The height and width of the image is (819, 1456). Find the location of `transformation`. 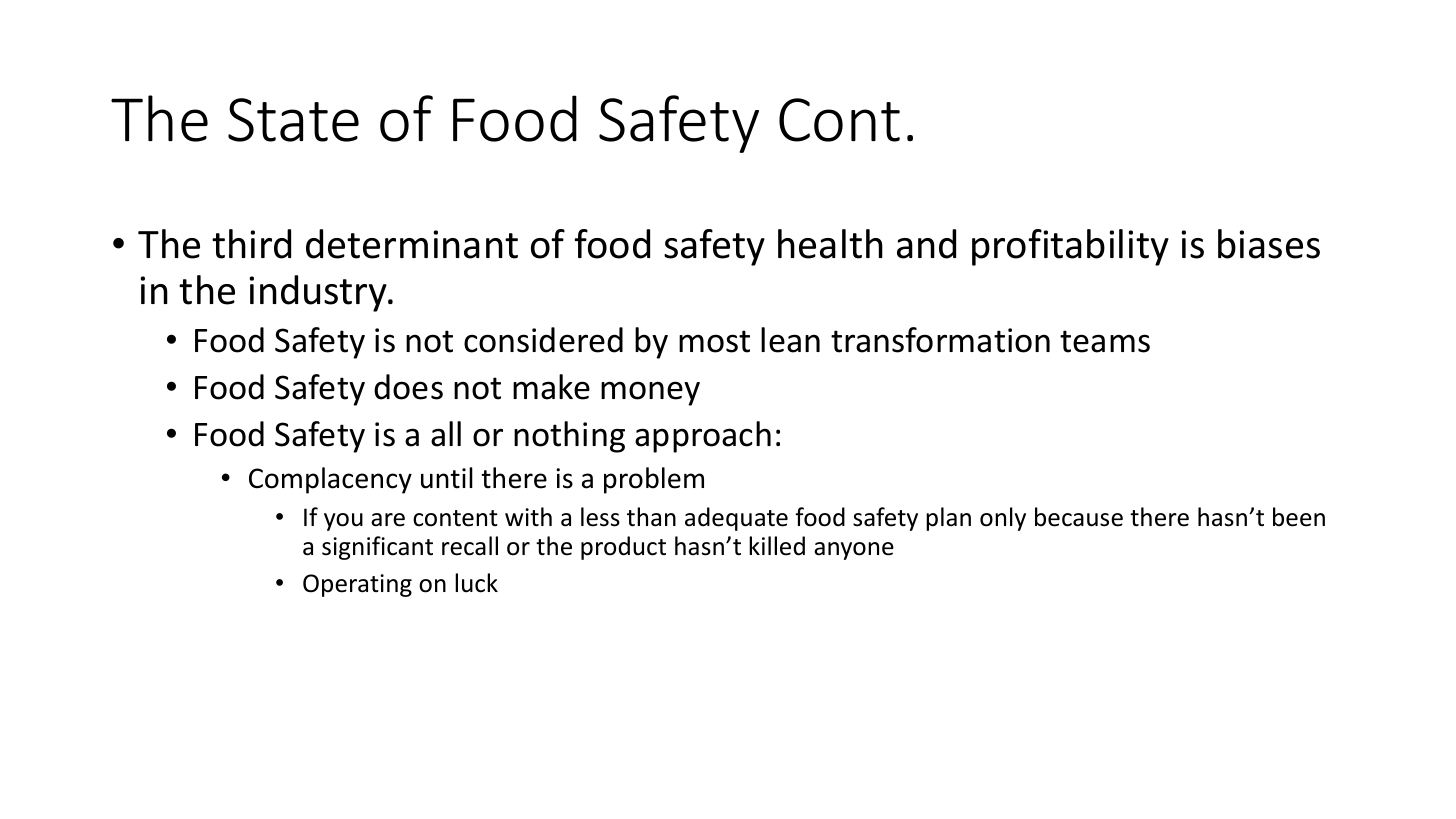

transformation is located at coordinates (940, 340).
